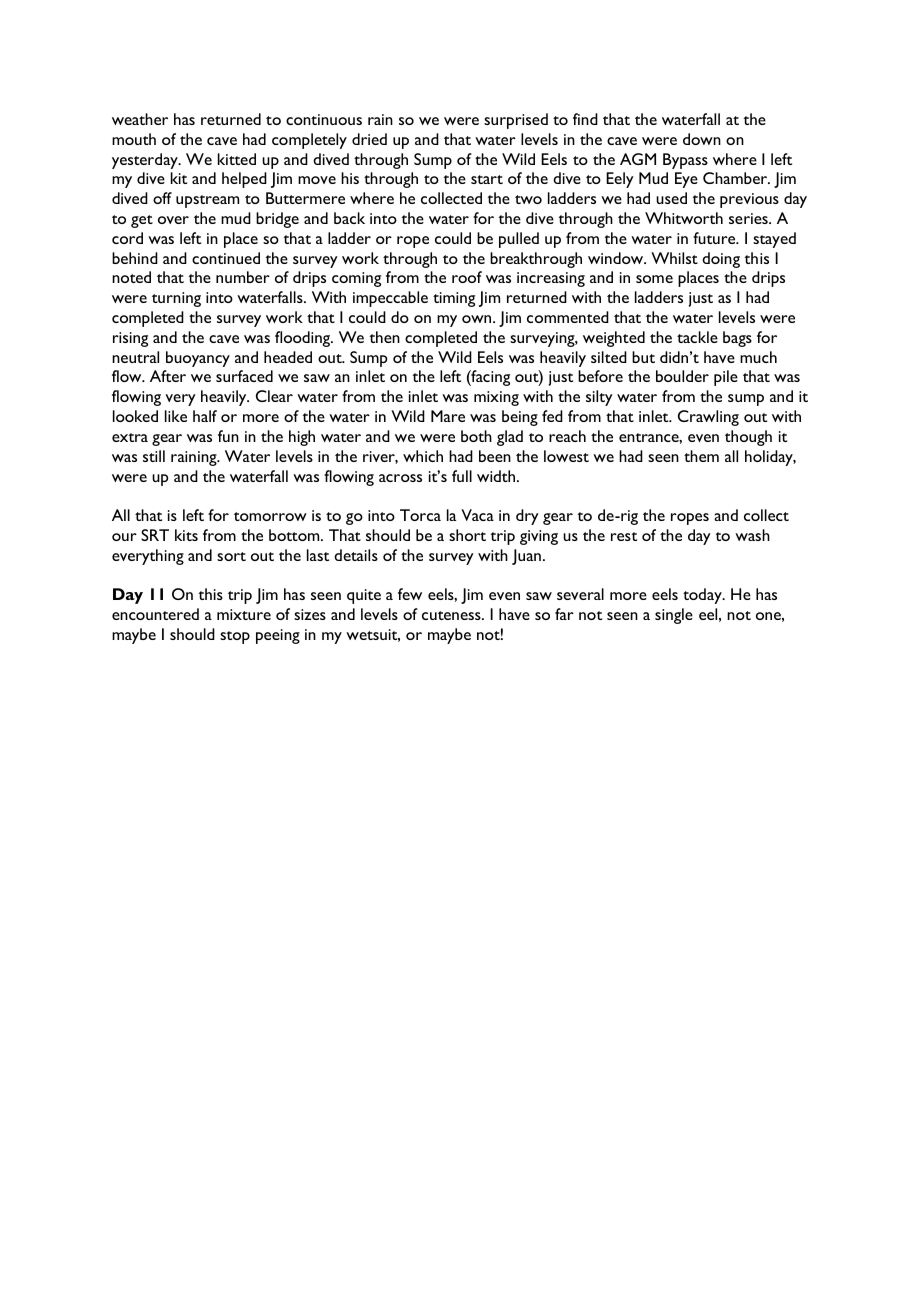  I want to click on mixing, so click(496, 398).
